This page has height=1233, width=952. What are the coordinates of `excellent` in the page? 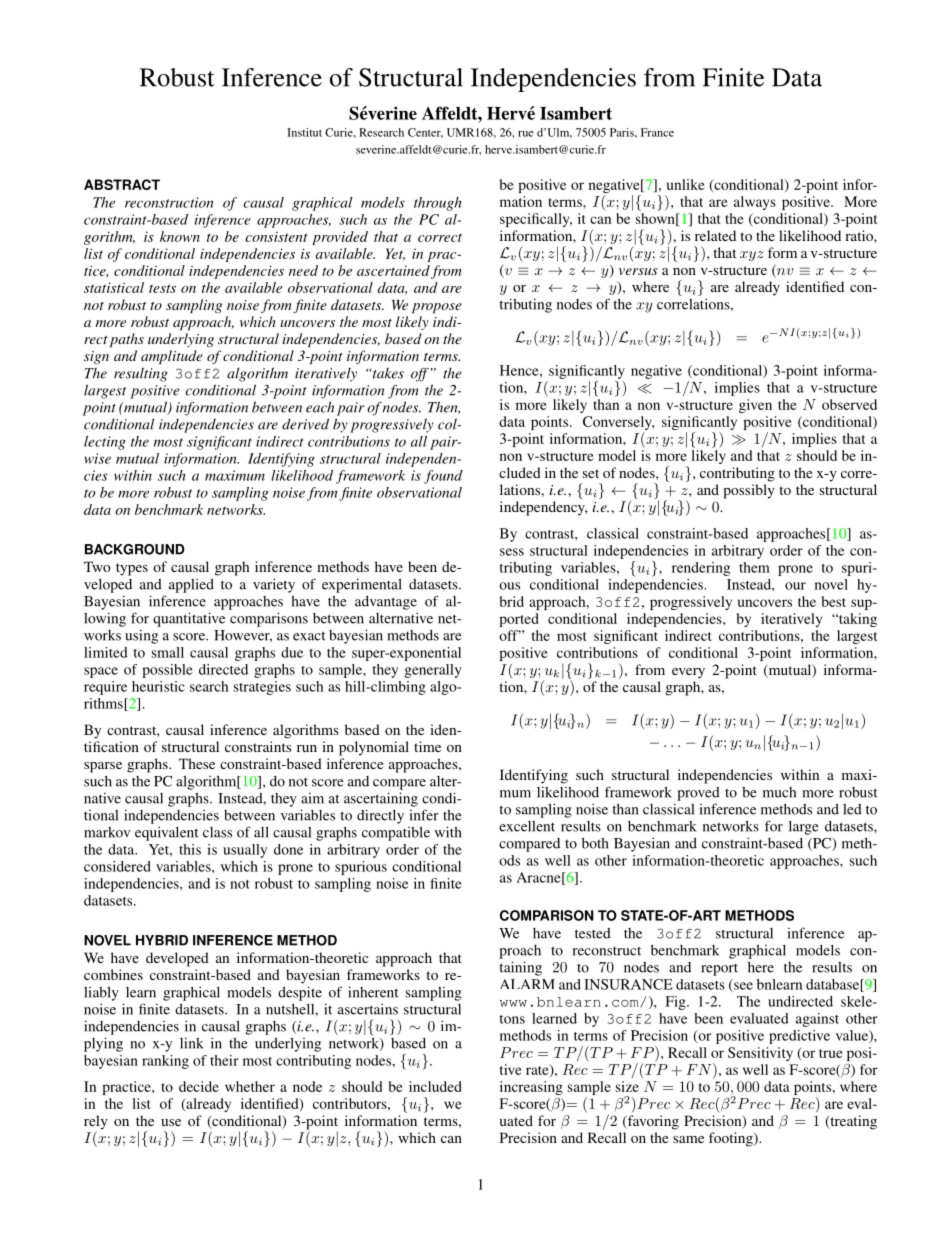 It's located at (527, 826).
